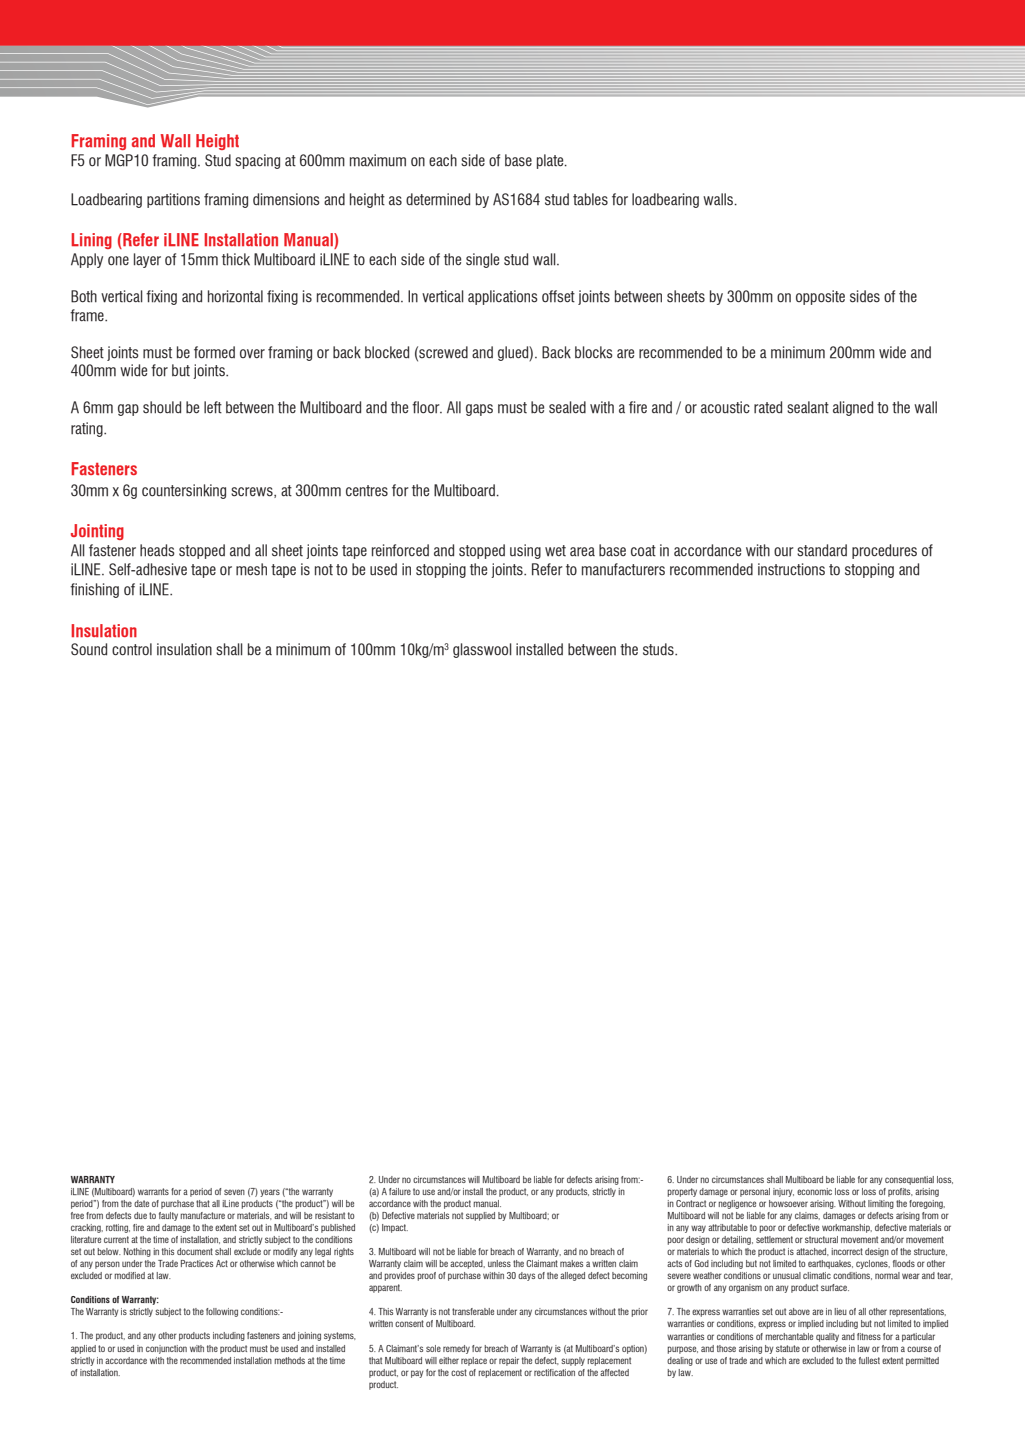 Image resolution: width=1025 pixels, height=1449 pixels. I want to click on partitions, so click(173, 200).
